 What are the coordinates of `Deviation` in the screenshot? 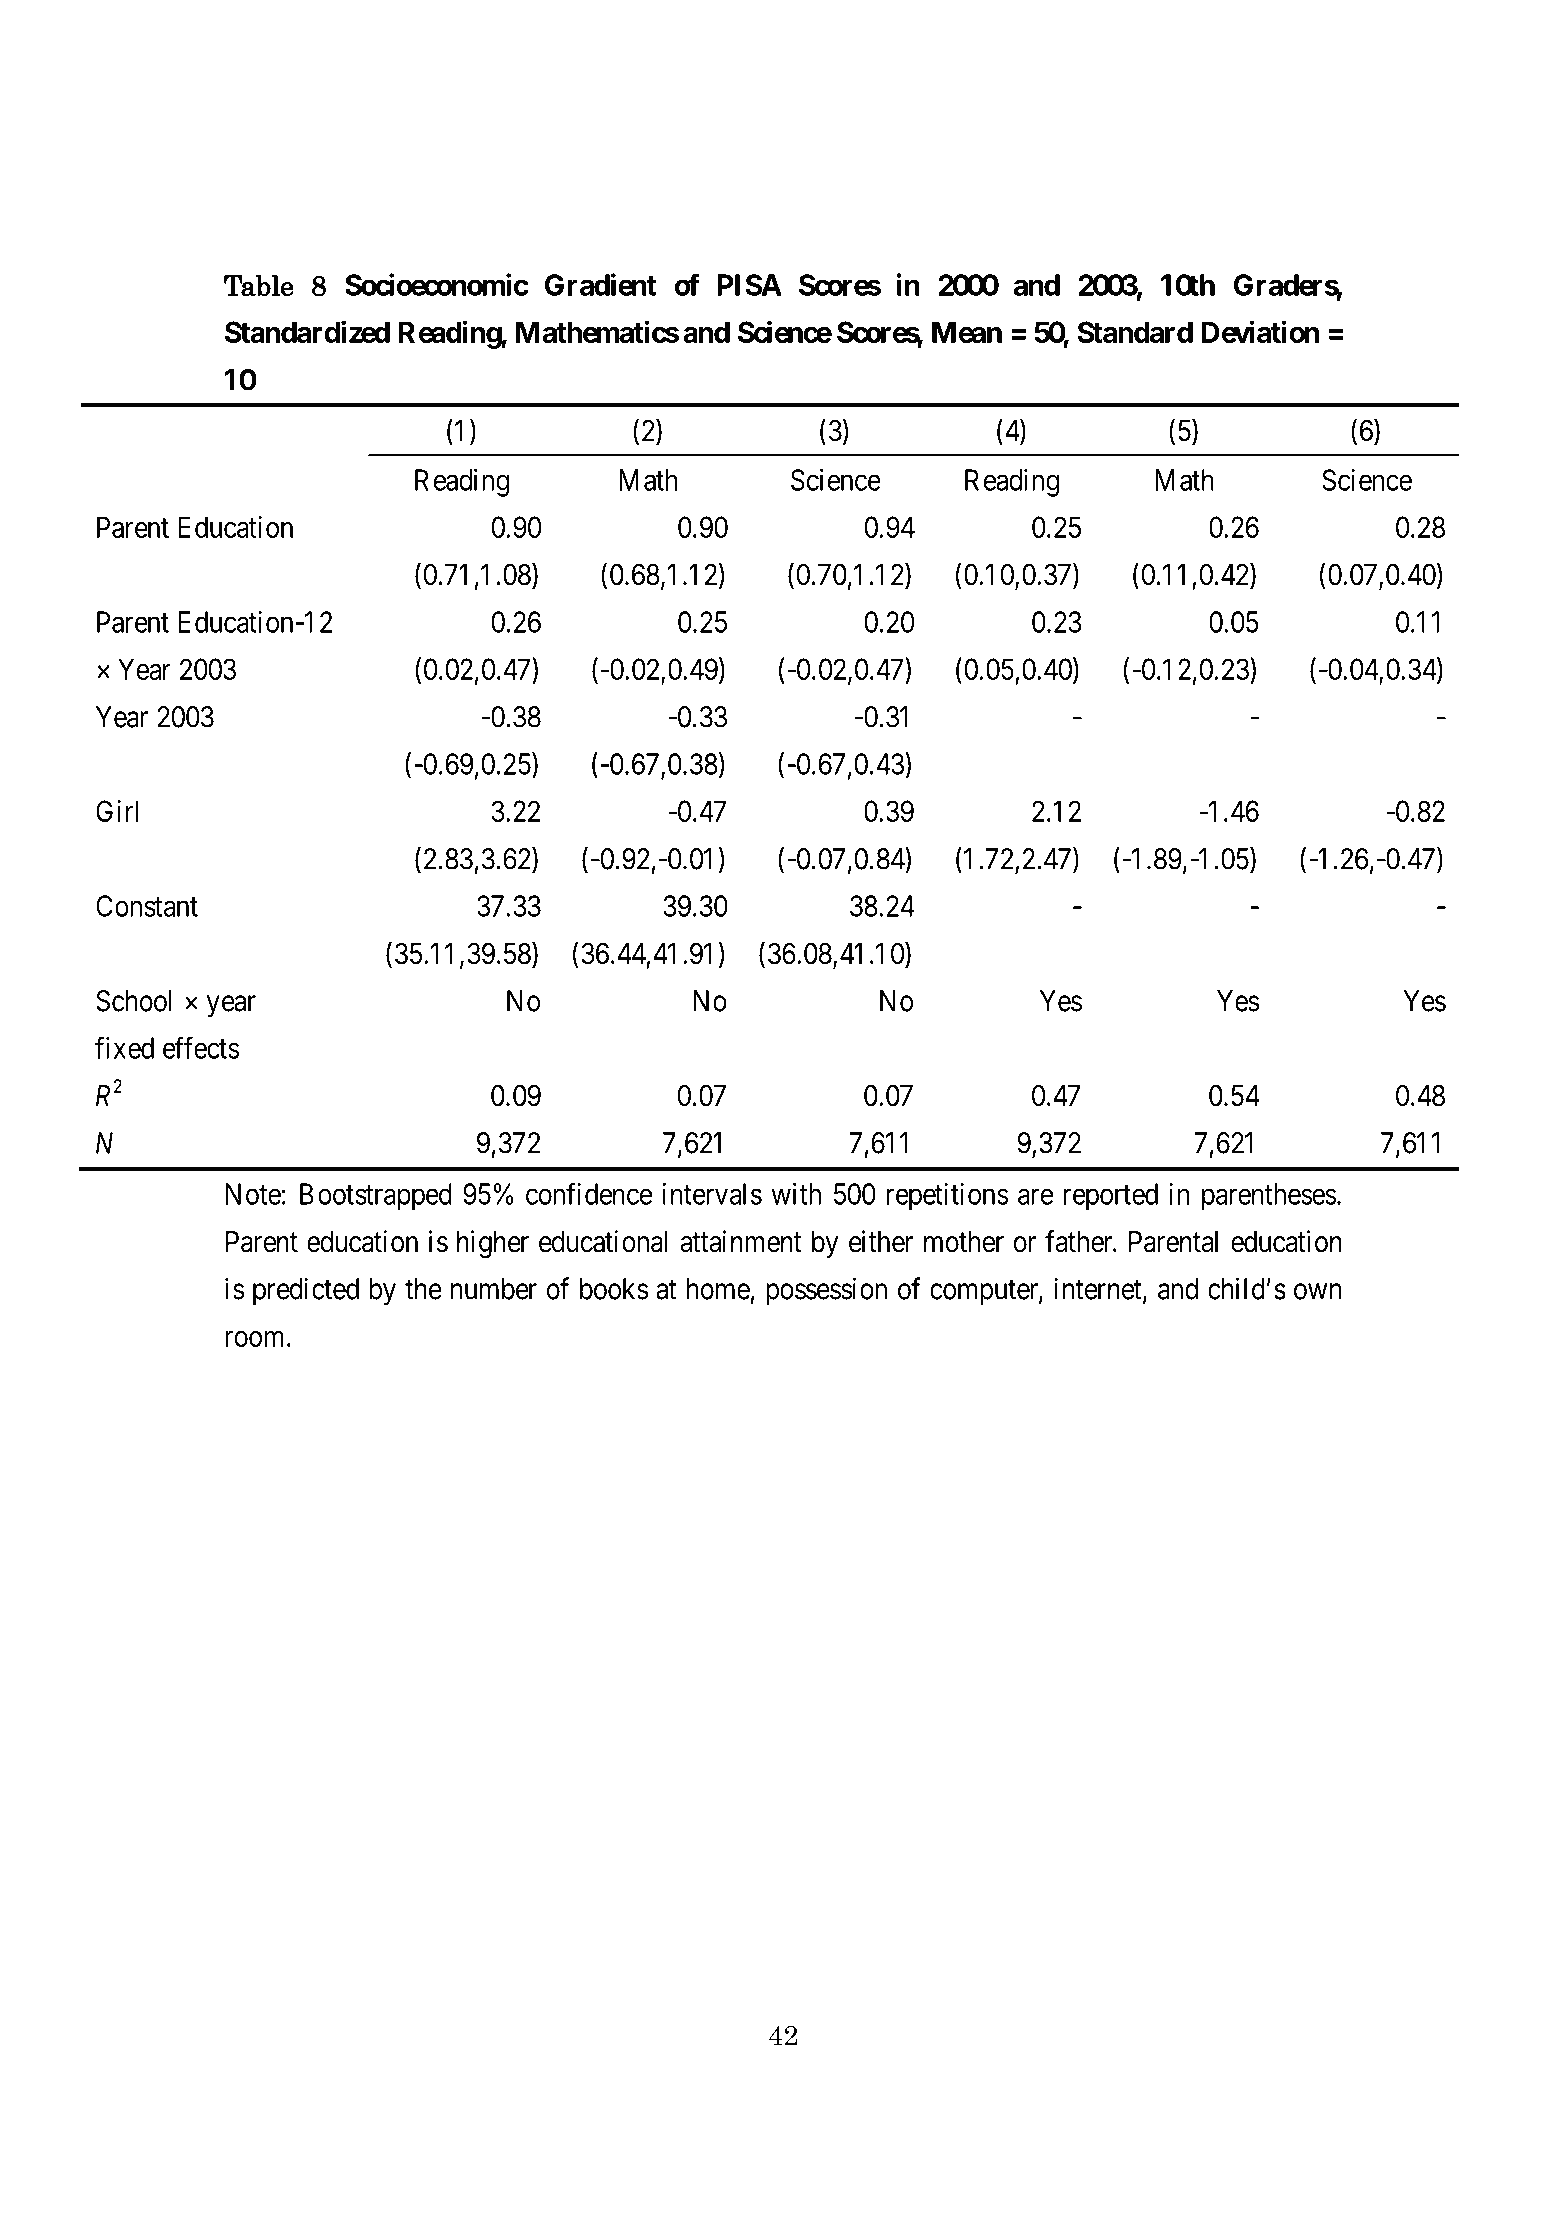 It's located at (1260, 331).
